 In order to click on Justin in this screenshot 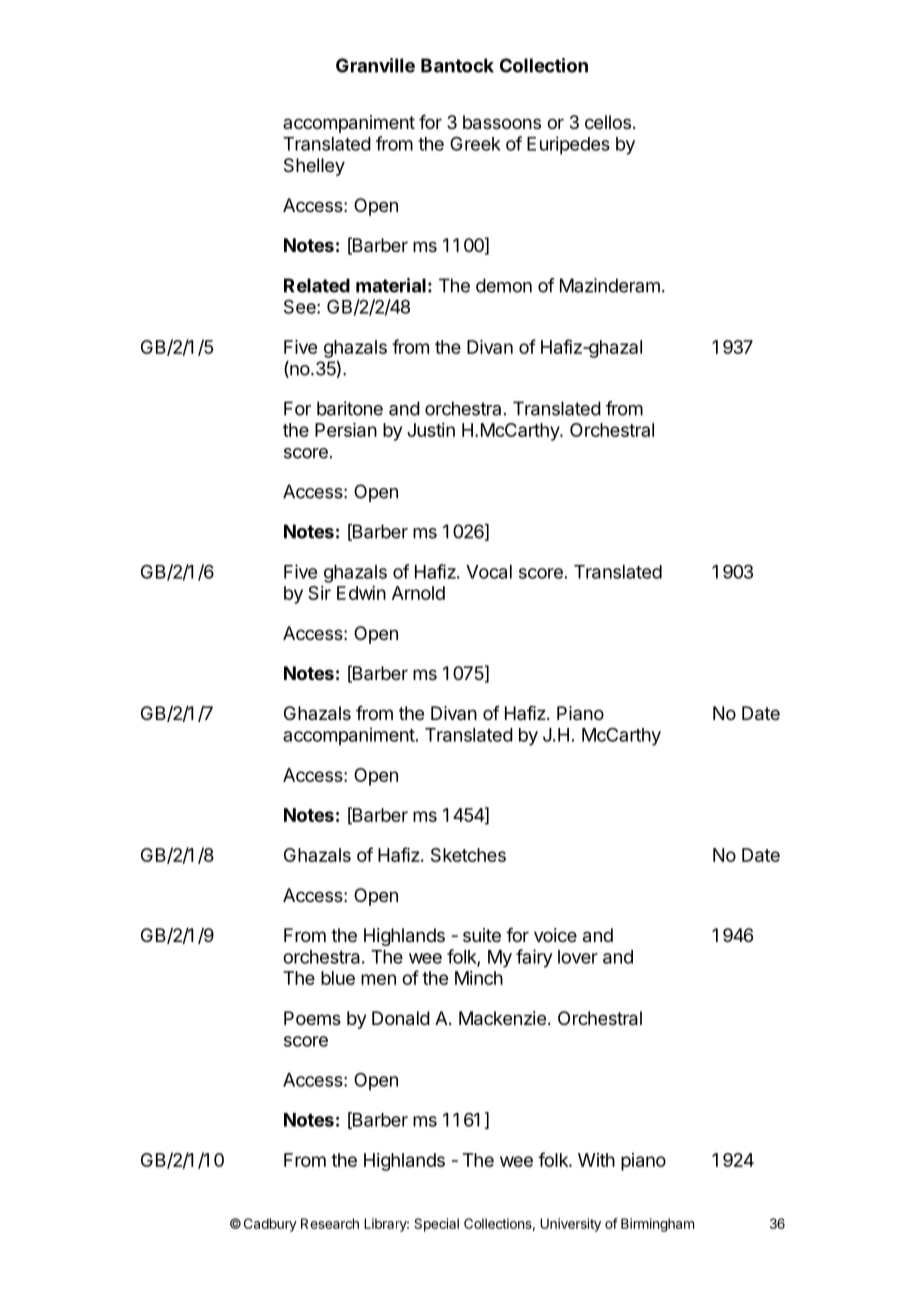, I will do `click(431, 430)`.
